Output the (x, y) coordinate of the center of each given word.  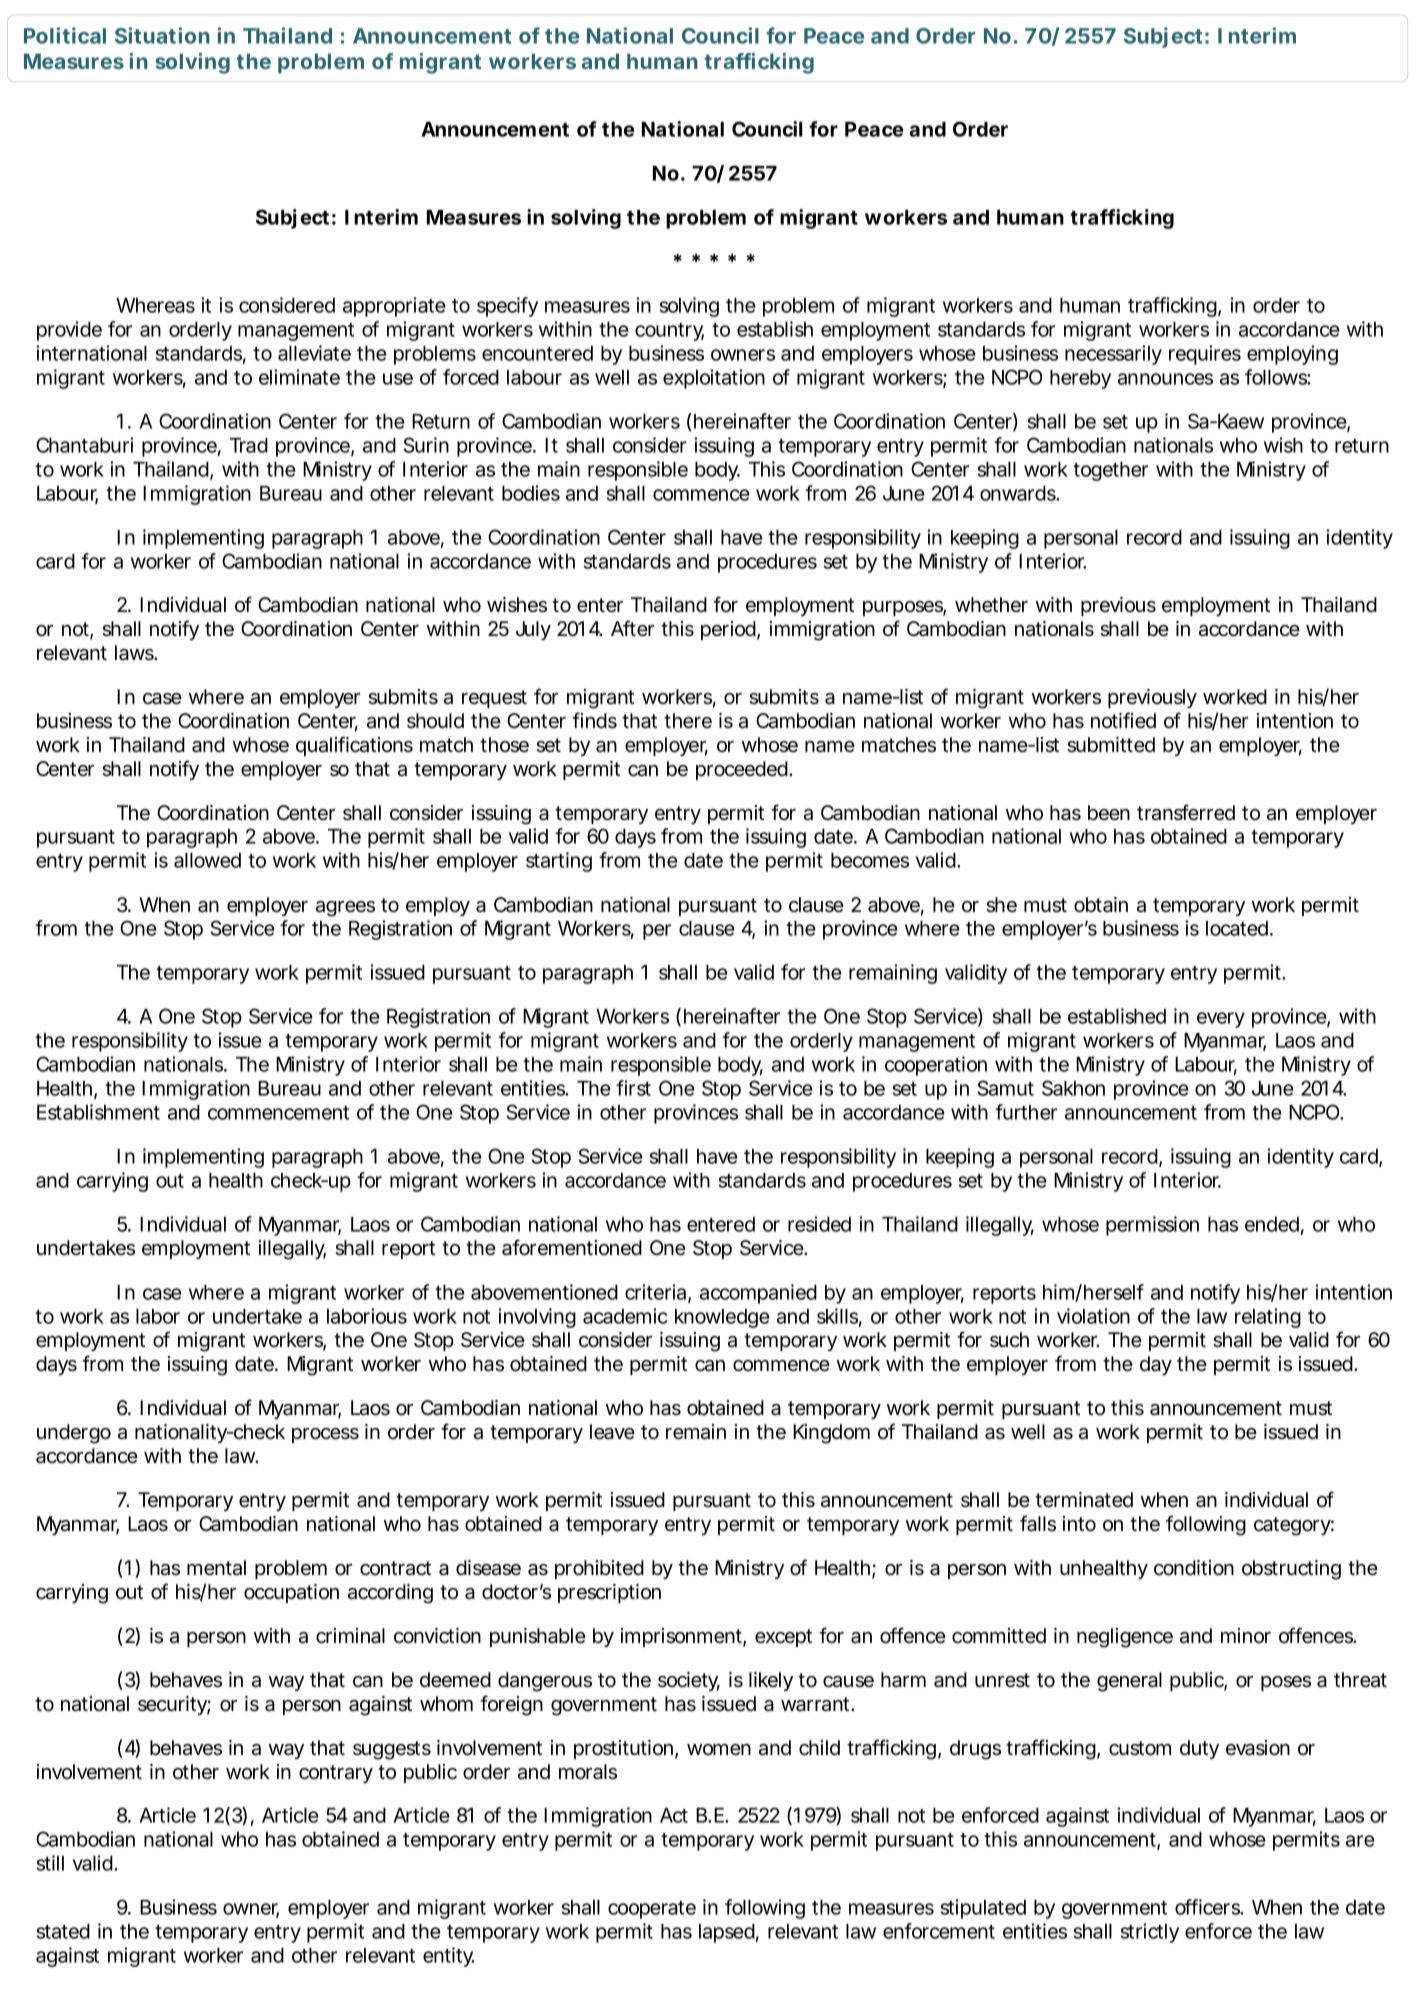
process (325, 1435)
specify (507, 307)
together (1110, 471)
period (728, 630)
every (1221, 1020)
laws (135, 653)
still (50, 1863)
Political (65, 35)
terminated (1084, 1500)
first (633, 1088)
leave (612, 1432)
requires (1205, 355)
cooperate (652, 1910)
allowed (207, 860)
